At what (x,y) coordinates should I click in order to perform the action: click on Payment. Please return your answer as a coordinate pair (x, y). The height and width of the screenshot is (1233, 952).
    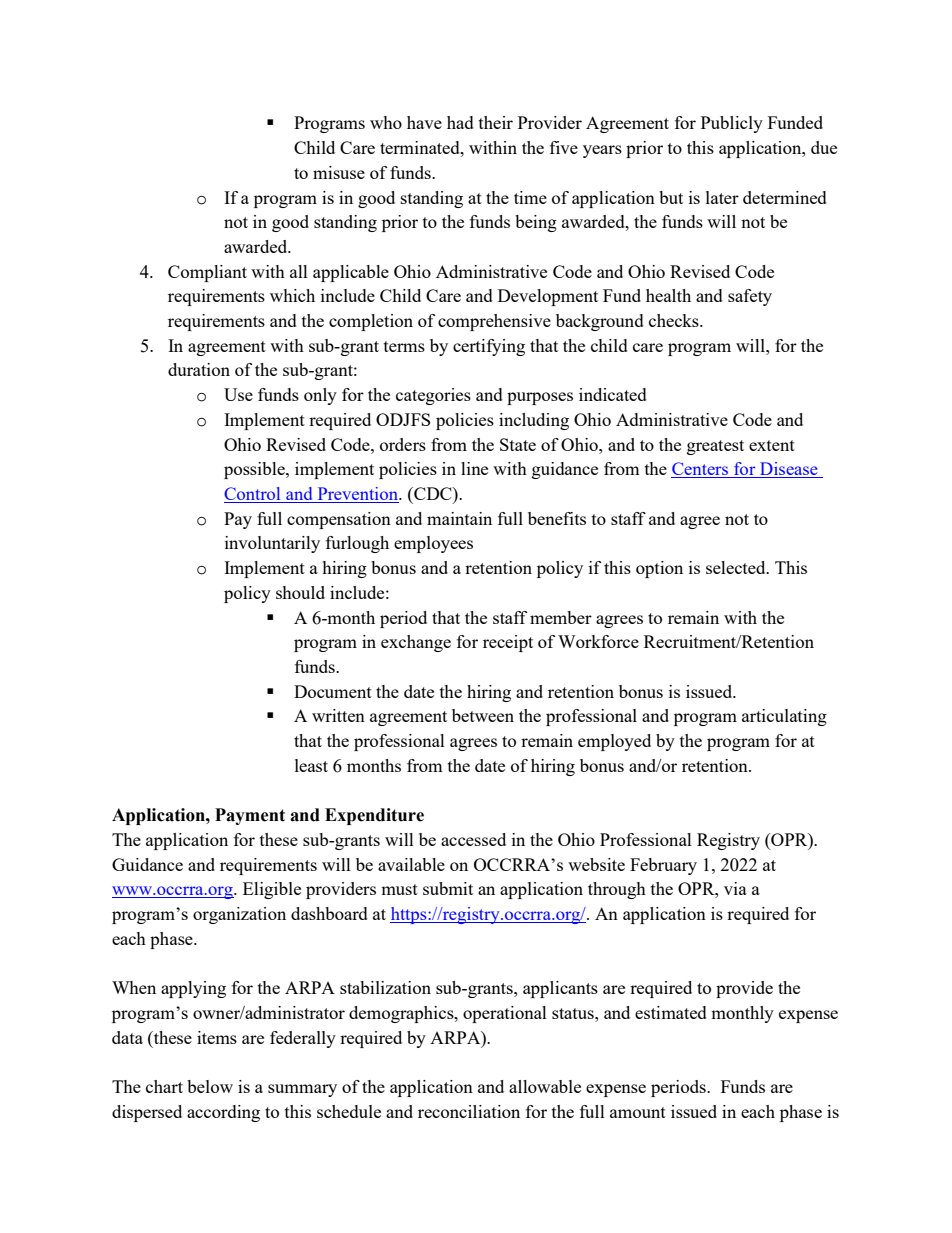
    Looking at the image, I should click on (250, 816).
